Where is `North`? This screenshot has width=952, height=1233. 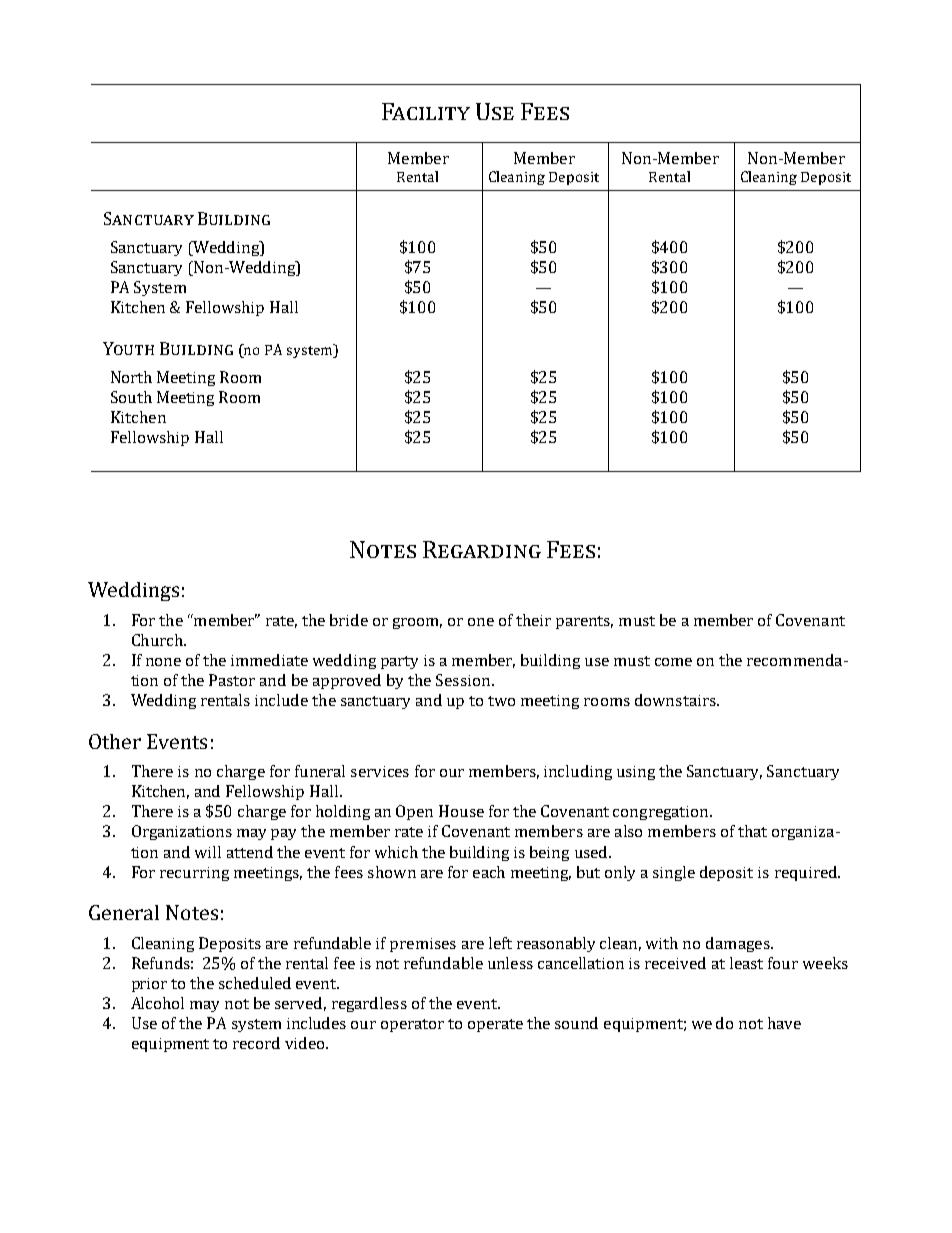 North is located at coordinates (131, 377).
